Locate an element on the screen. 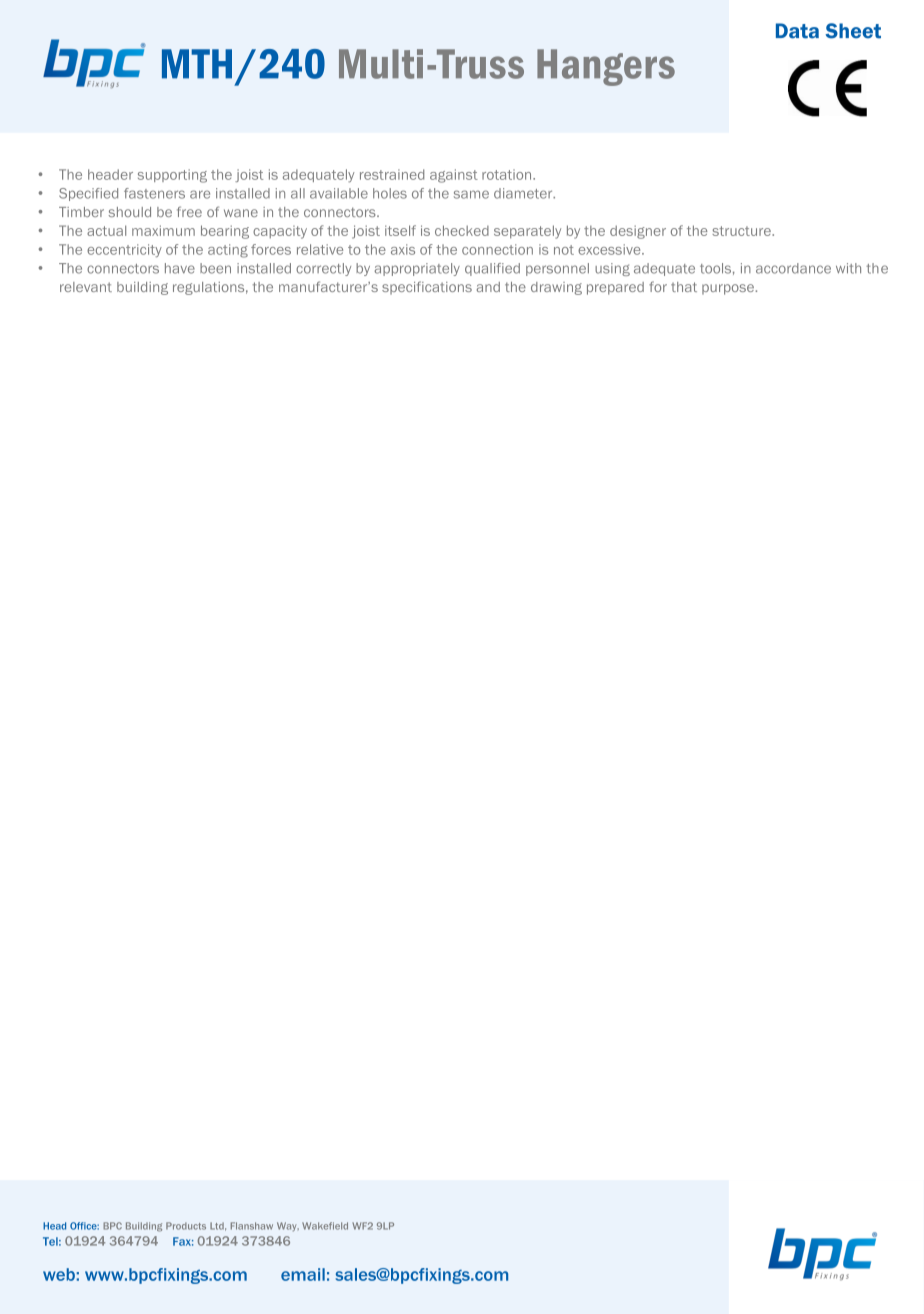 This screenshot has height=1314, width=924. specifications is located at coordinates (427, 288).
